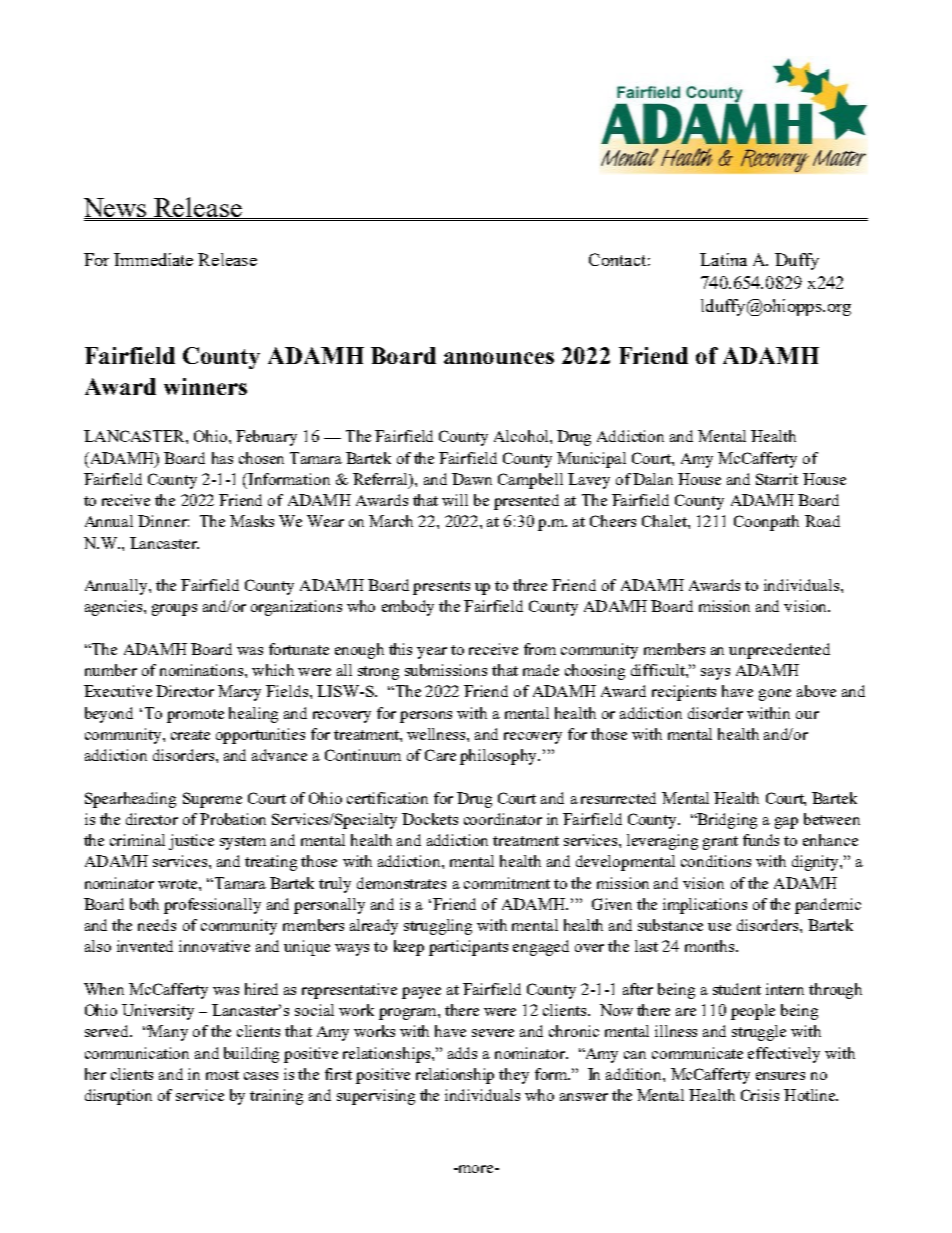 This screenshot has height=1233, width=952. Describe the element at coordinates (723, 259) in the screenshot. I see `Latina` at that location.
